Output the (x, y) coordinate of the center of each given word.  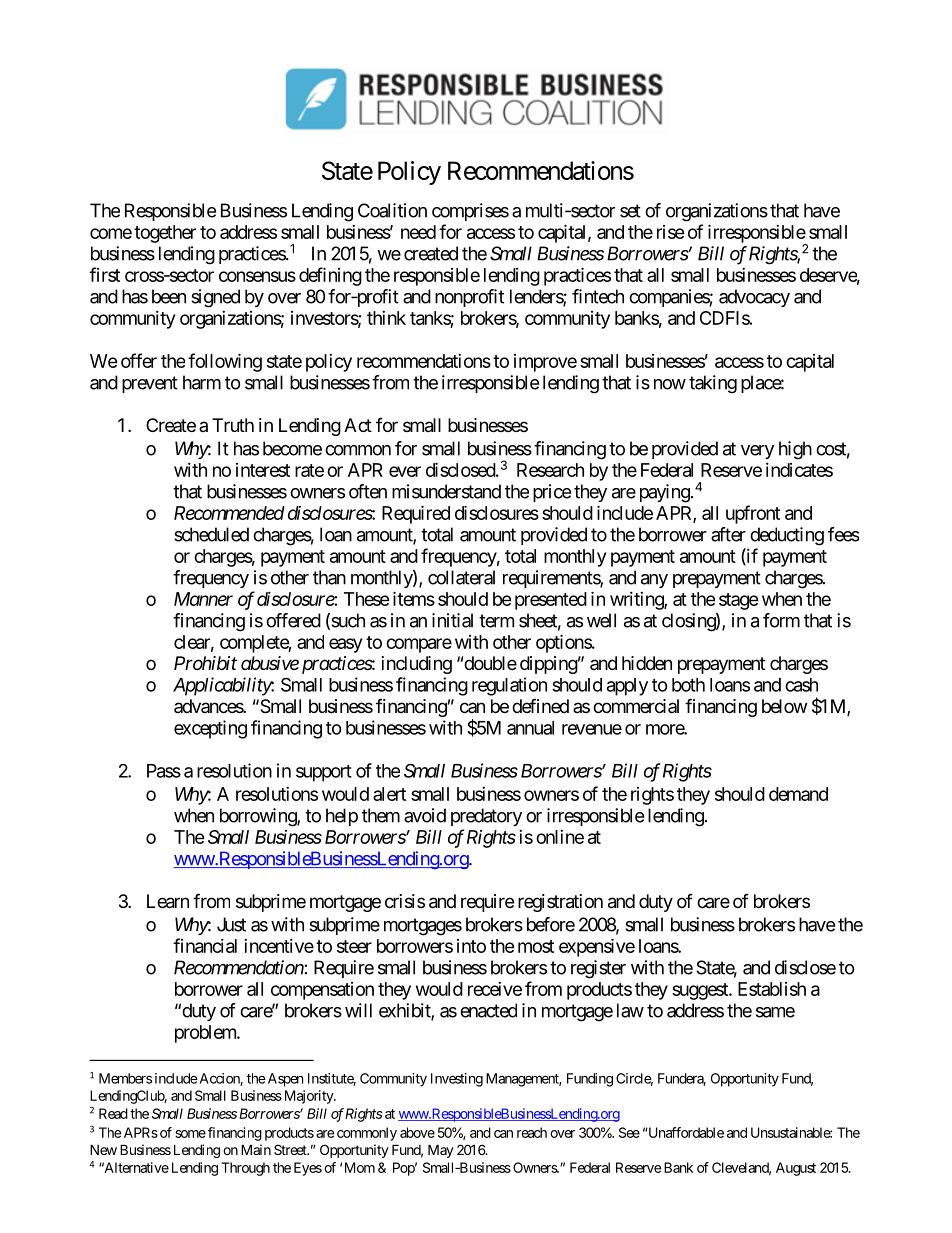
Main (256, 1149)
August (796, 1169)
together (165, 234)
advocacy (754, 298)
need (418, 232)
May (441, 1151)
